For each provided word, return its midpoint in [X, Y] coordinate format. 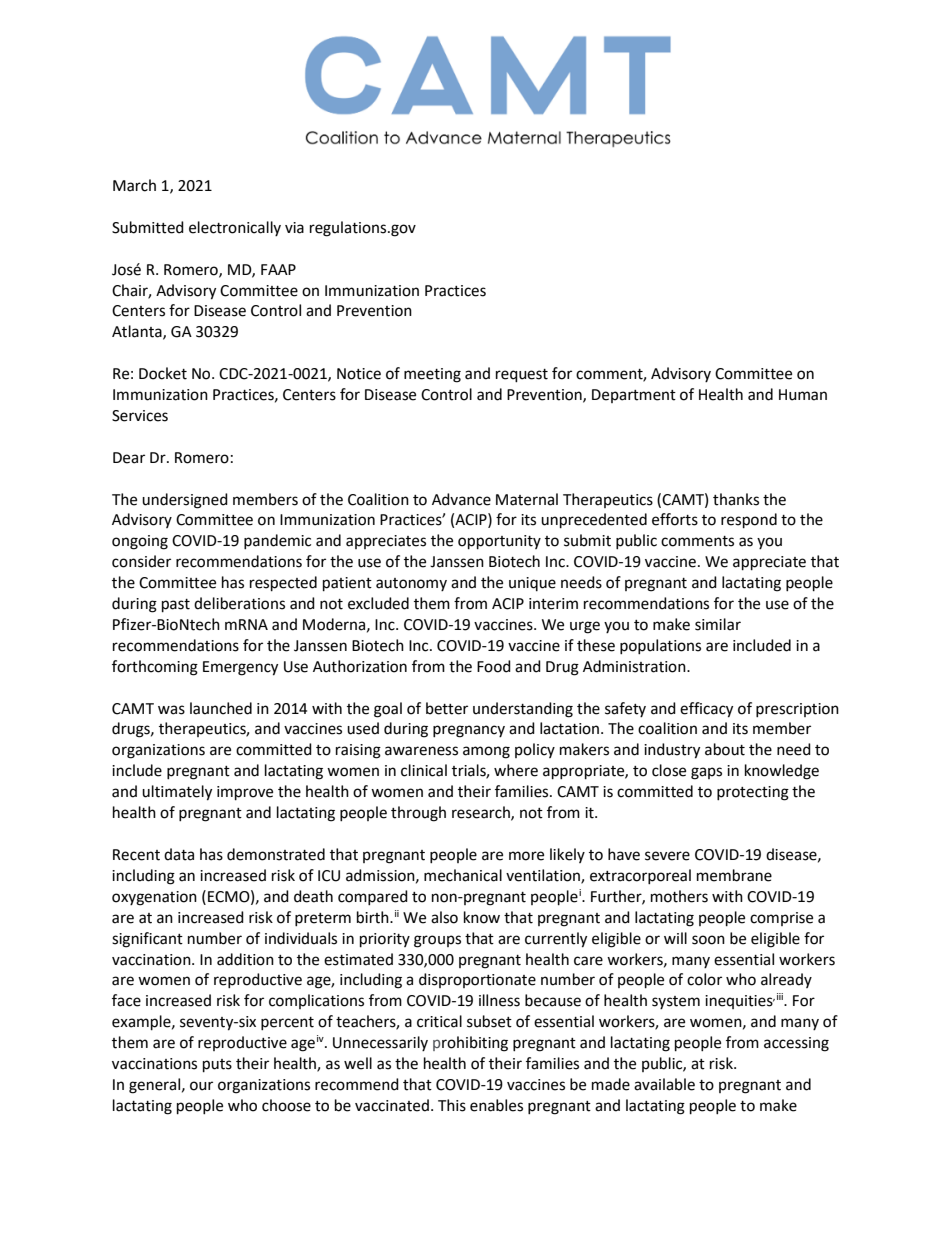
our [201, 1086]
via [294, 228]
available [664, 1084]
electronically [235, 228]
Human [803, 395]
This [452, 1105]
